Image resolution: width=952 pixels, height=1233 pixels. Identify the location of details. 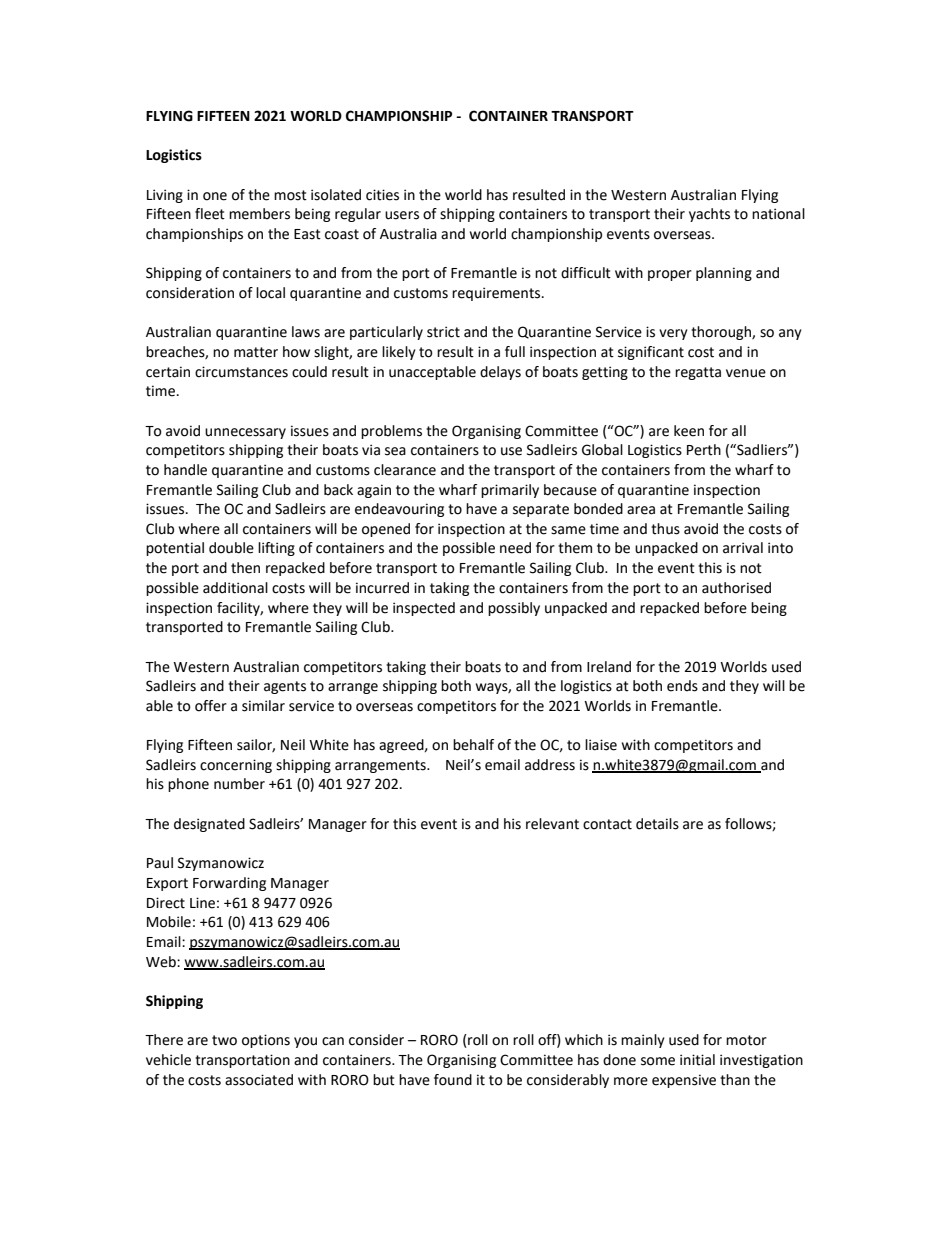
(657, 824).
